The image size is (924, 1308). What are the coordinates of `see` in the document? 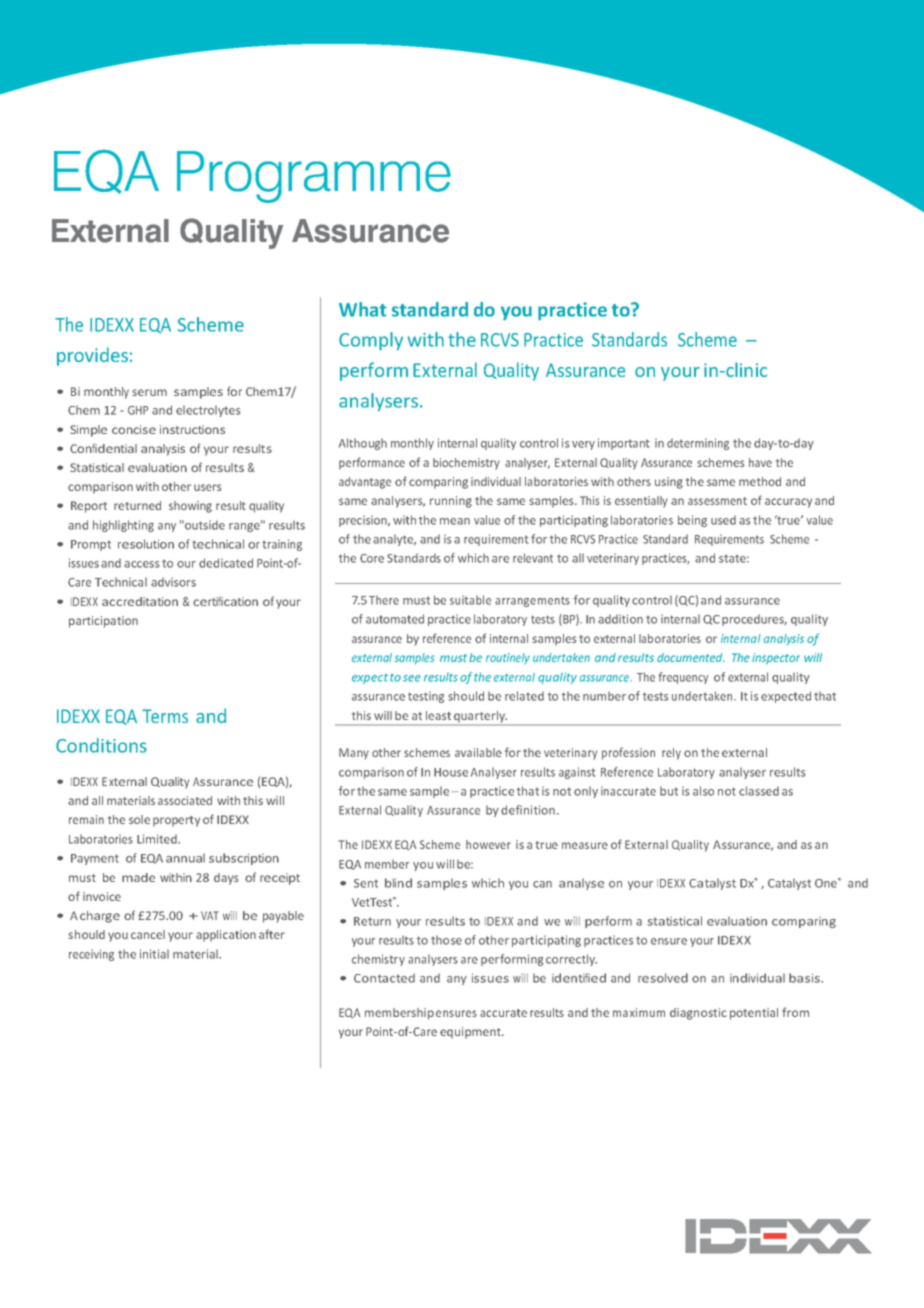 It's located at (412, 678).
